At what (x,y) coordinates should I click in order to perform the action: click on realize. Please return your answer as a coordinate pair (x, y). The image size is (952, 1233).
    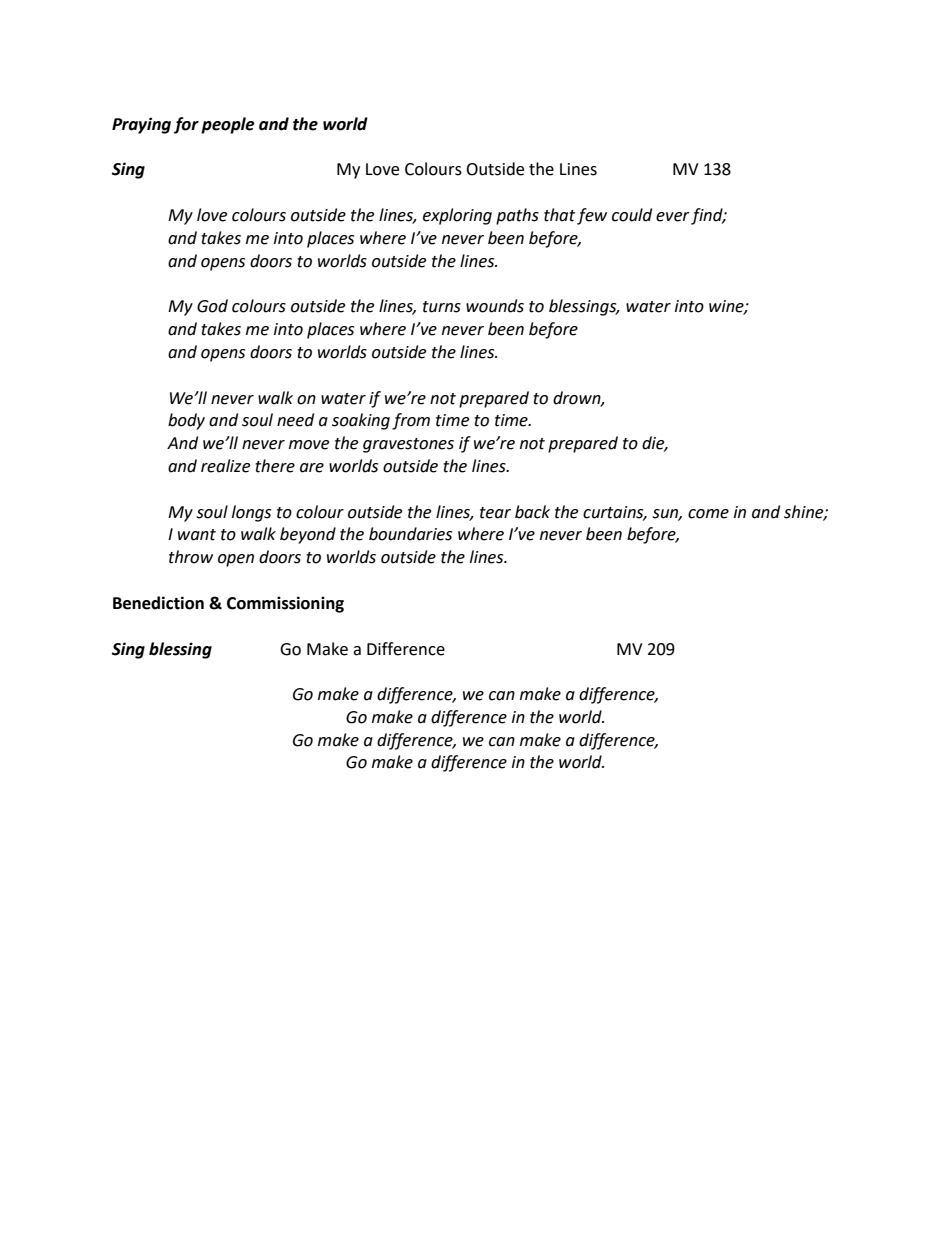
    Looking at the image, I should click on (225, 466).
